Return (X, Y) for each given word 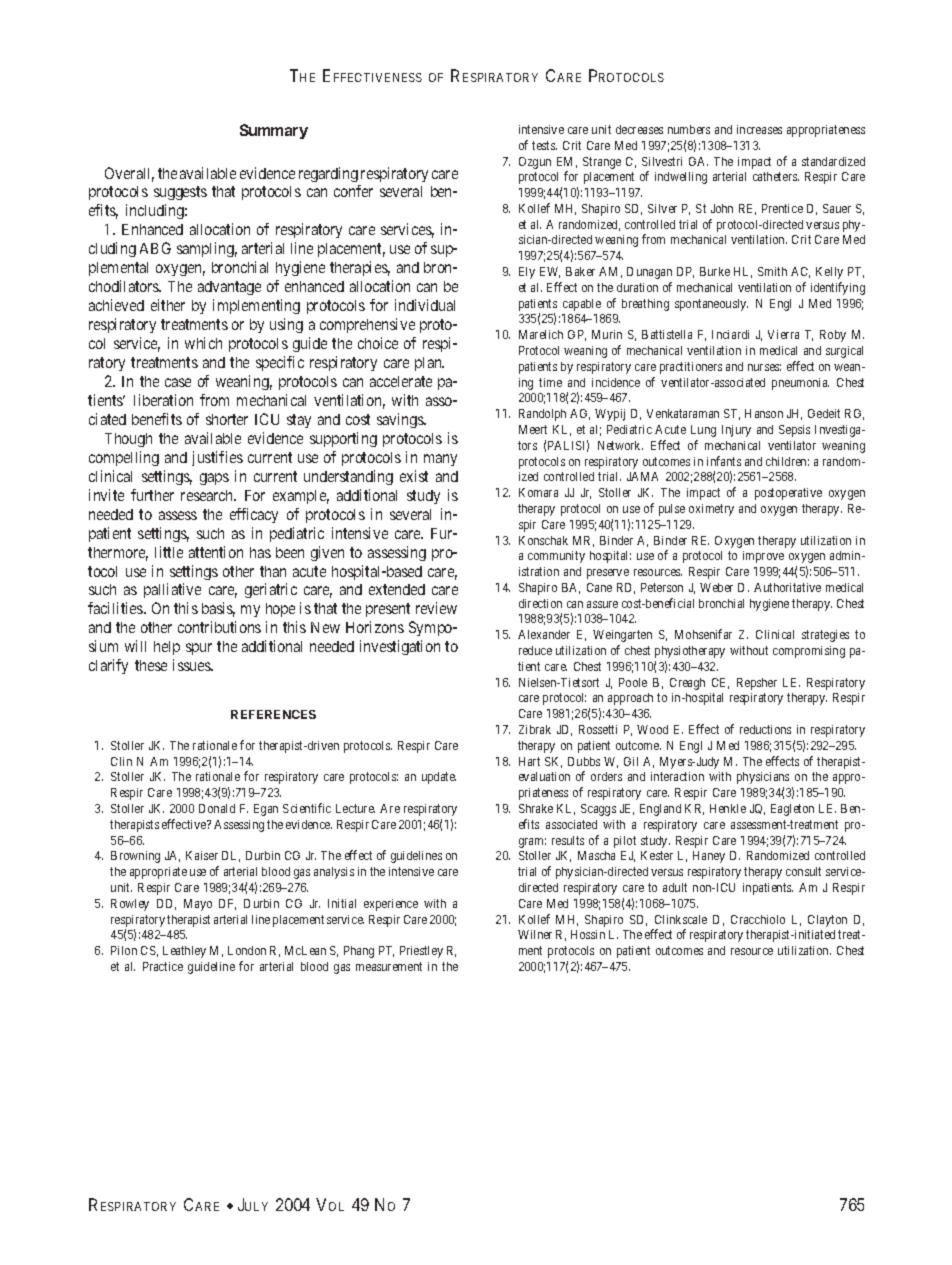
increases (759, 129)
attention (216, 552)
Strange (602, 163)
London (247, 950)
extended (397, 589)
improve (763, 557)
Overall (129, 174)
